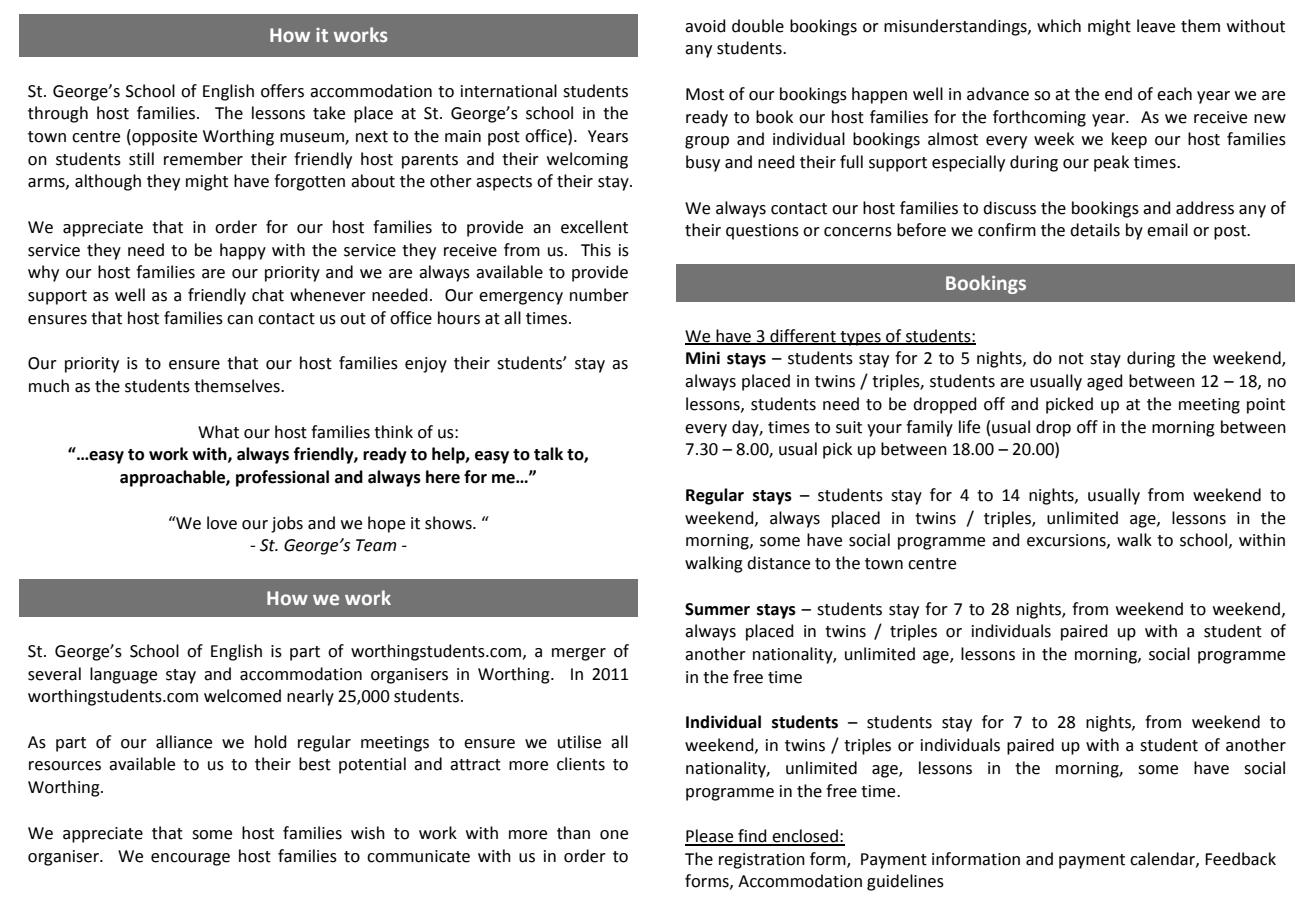  Describe the element at coordinates (1240, 859) in the document. I see `Feedback` at that location.
